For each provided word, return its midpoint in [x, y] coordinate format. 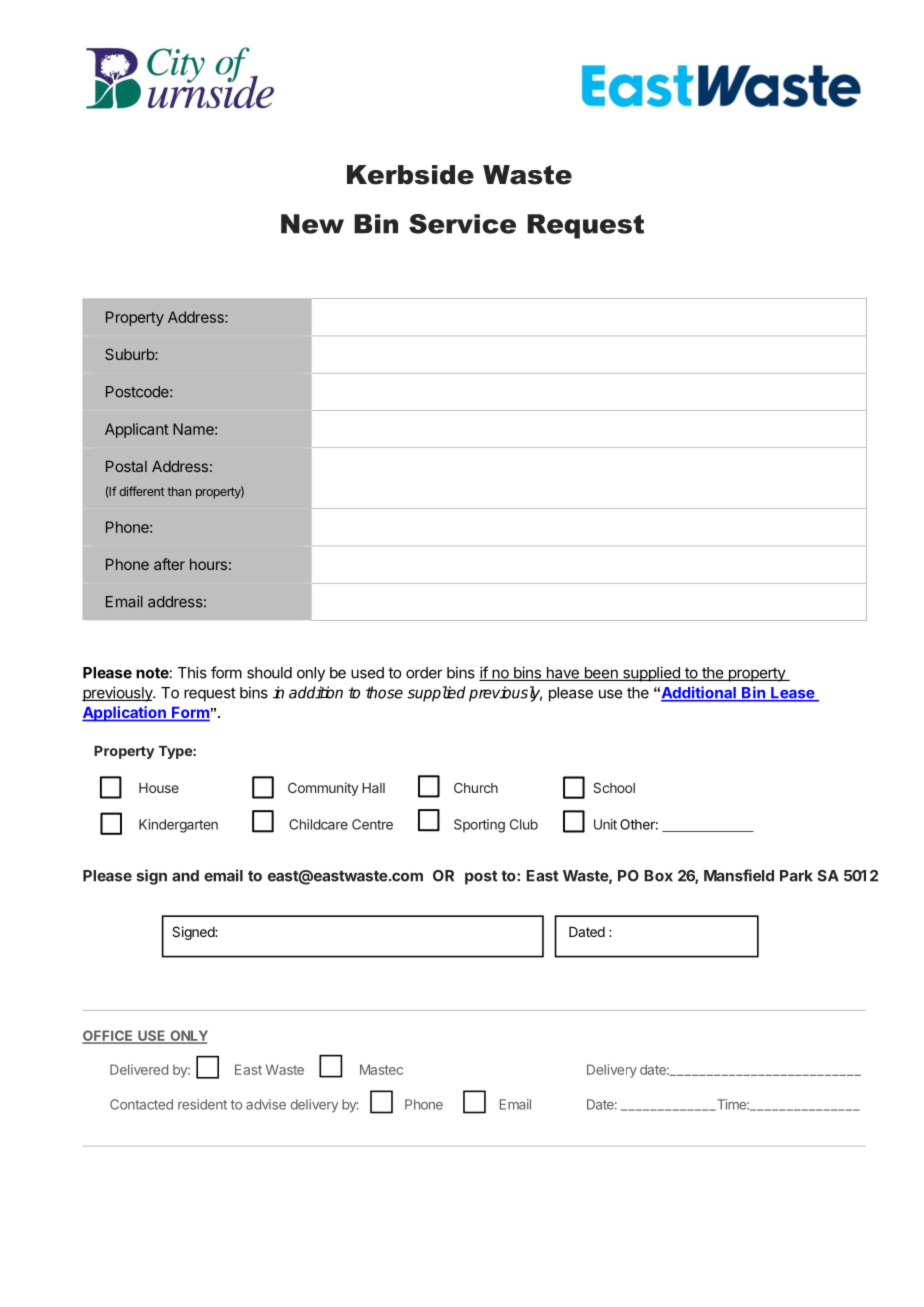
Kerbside [410, 175]
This [192, 672]
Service [462, 224]
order [424, 673]
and [185, 876]
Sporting [479, 826]
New [312, 224]
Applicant [137, 430]
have [562, 674]
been [601, 674]
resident [202, 1104]
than [179, 491]
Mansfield [739, 875]
